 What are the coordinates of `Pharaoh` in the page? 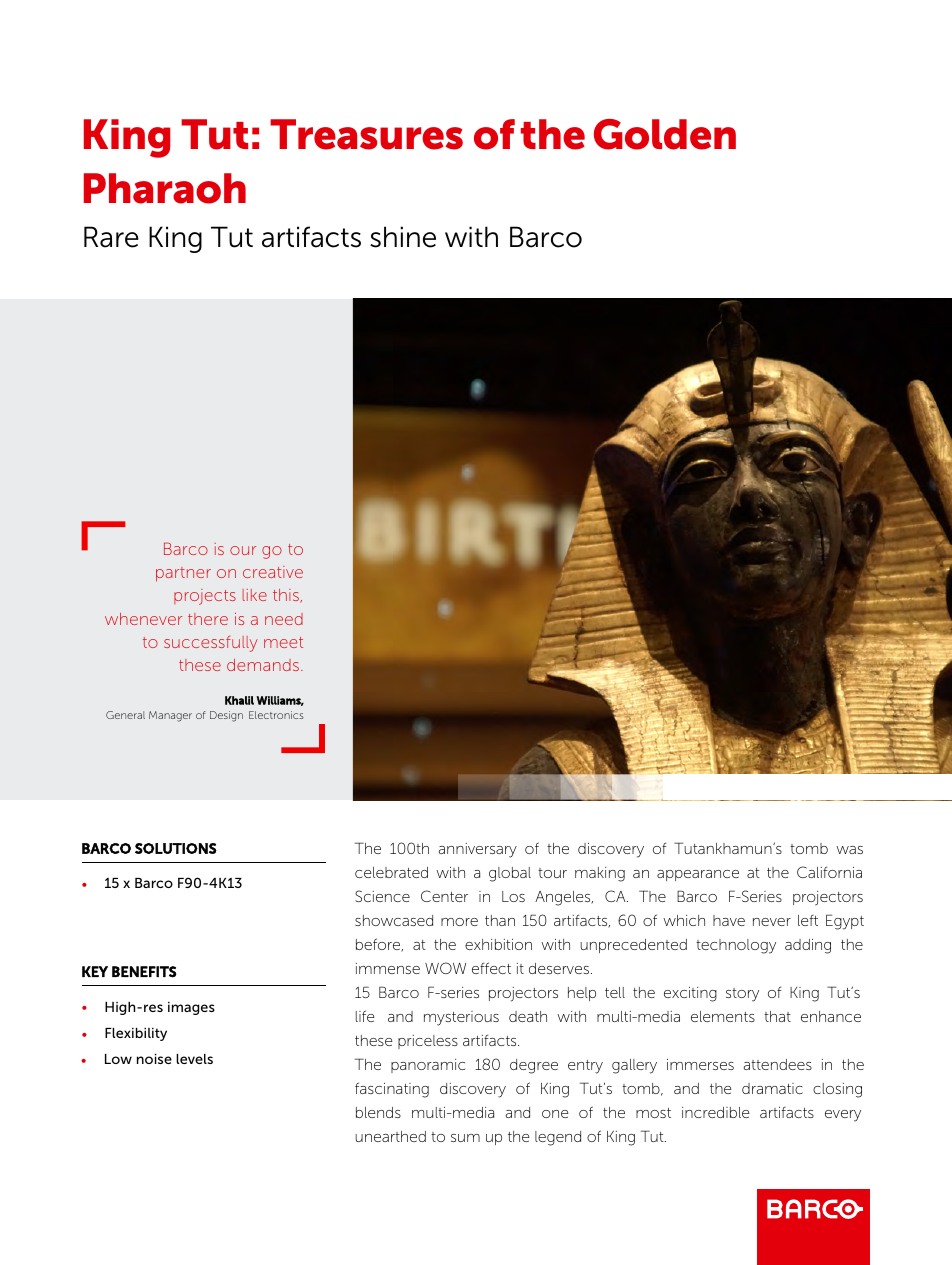 It's located at (165, 188).
